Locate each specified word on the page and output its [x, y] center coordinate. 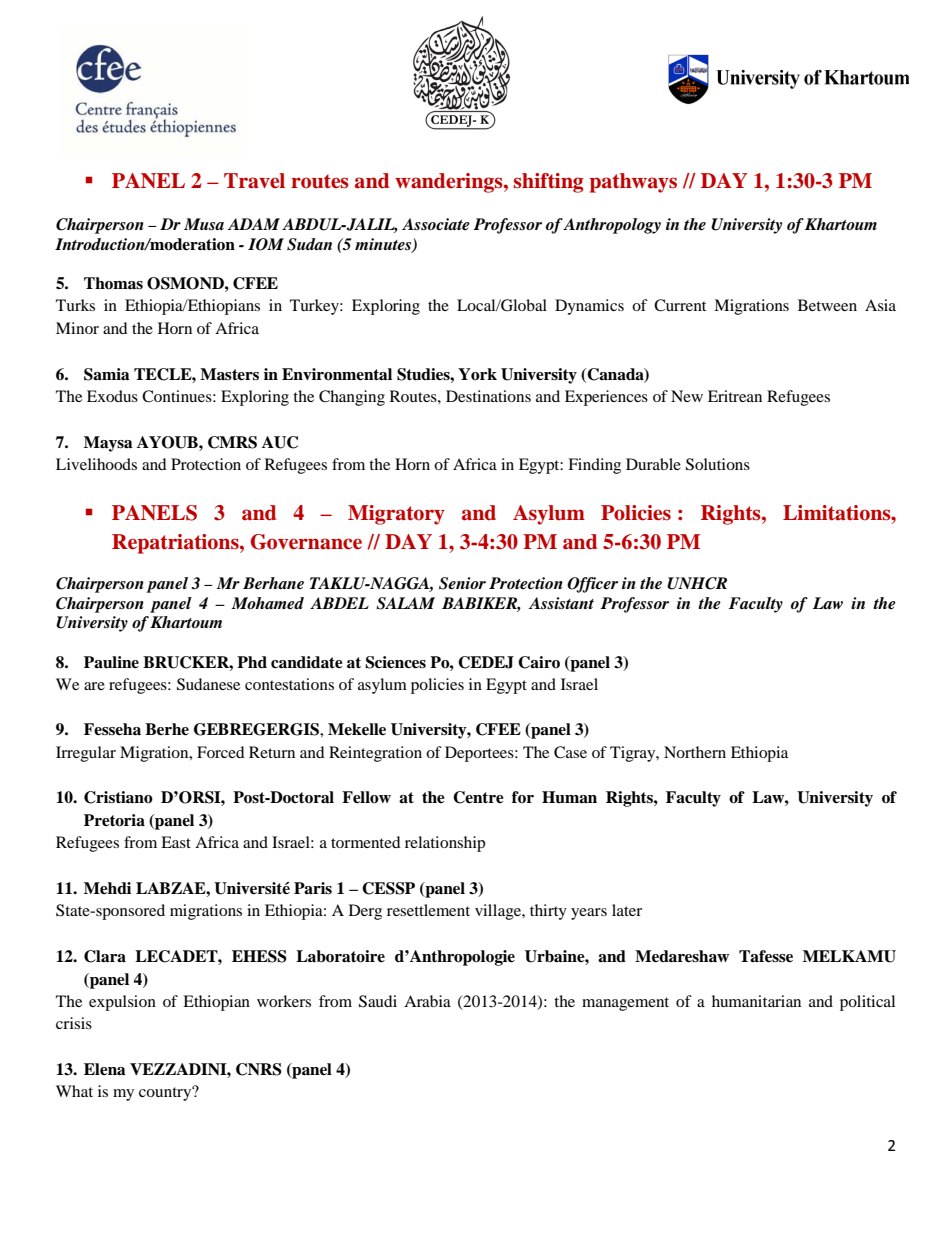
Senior [462, 583]
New [687, 396]
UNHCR [697, 583]
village [499, 912]
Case [570, 752]
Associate [436, 224]
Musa [204, 224]
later [627, 910]
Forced [221, 752]
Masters [229, 374]
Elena [105, 1069]
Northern [695, 752]
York [477, 374]
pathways [633, 183]
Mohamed [268, 603]
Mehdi [107, 888]
